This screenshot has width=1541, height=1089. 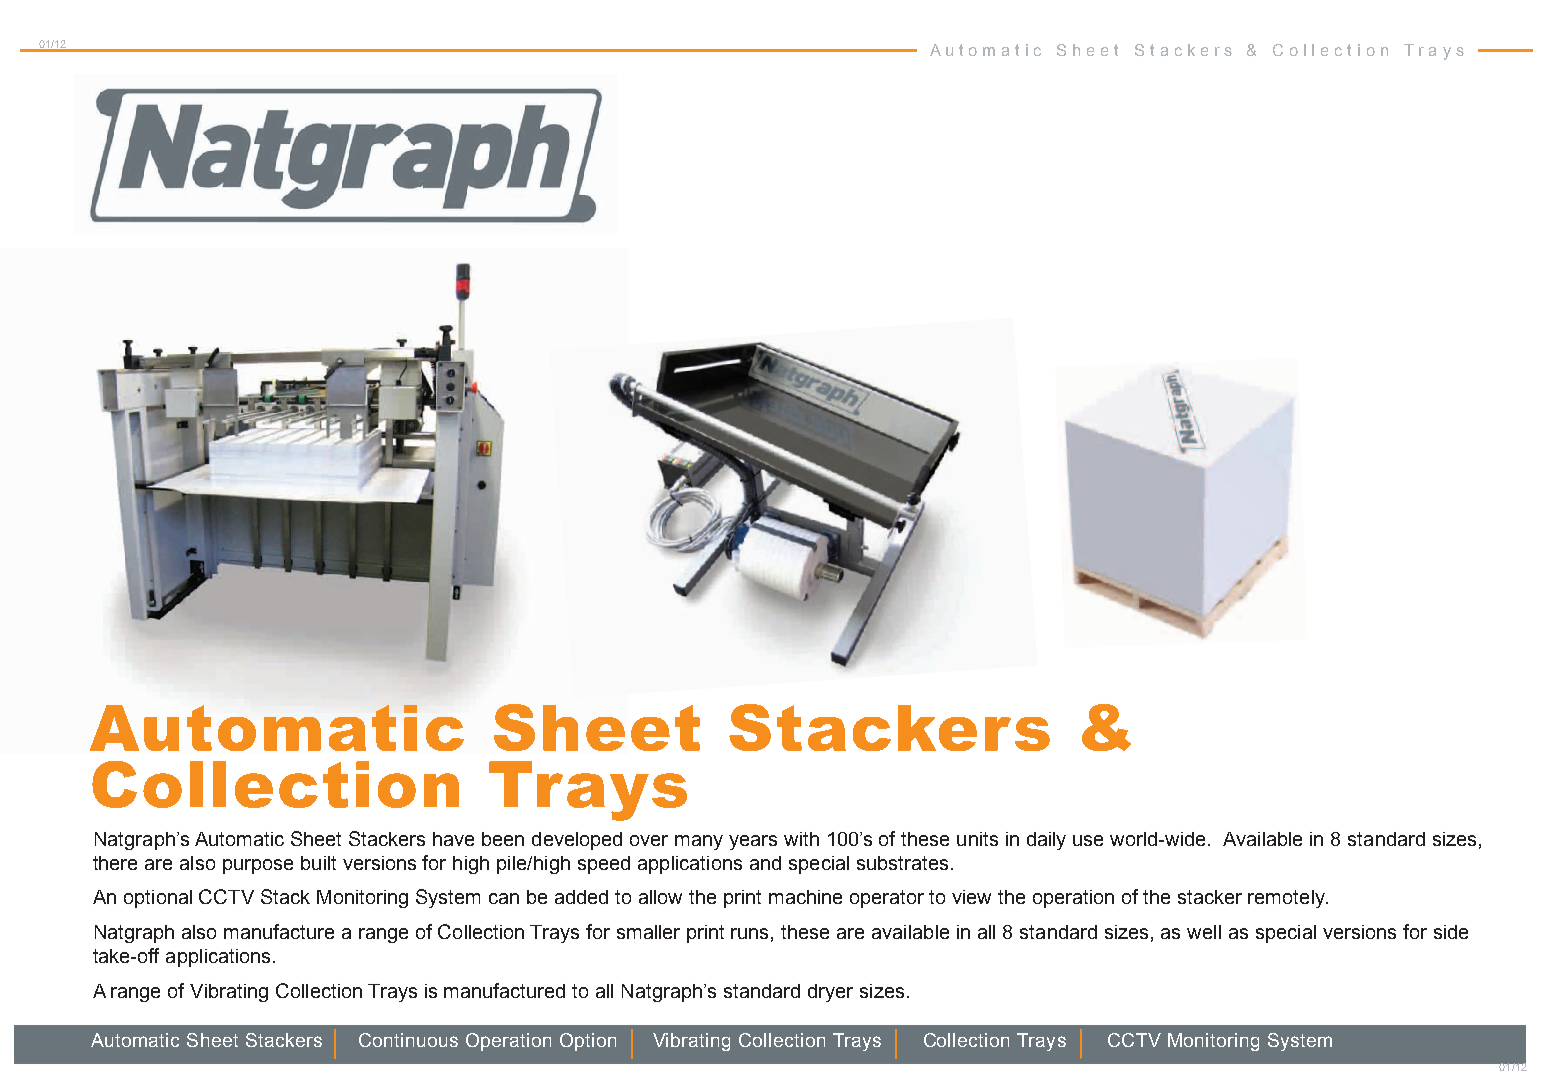 I want to click on machine, so click(x=805, y=897).
